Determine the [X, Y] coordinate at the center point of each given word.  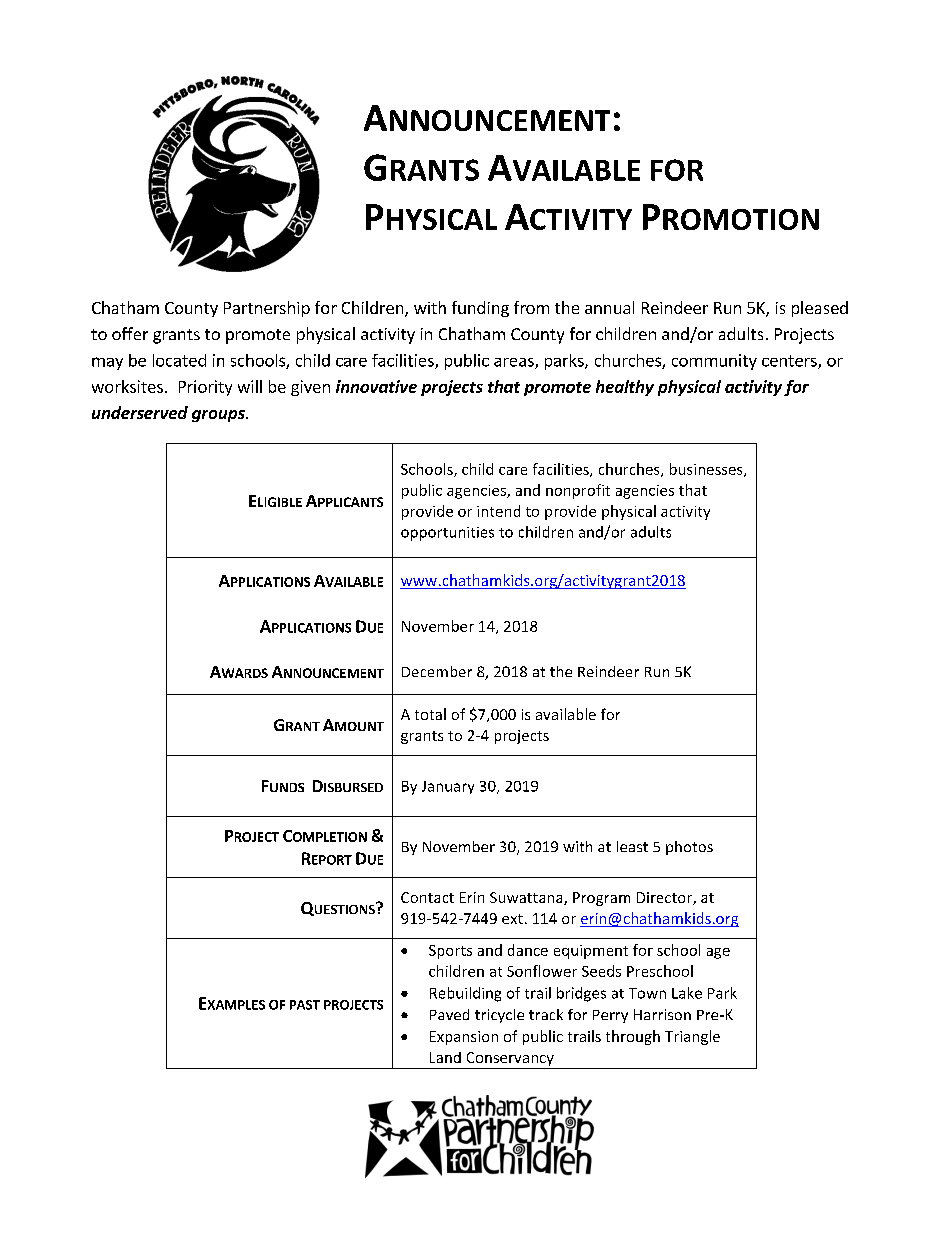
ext [512, 919]
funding [480, 309]
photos [689, 848]
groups [219, 416]
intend [498, 511]
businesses [707, 470]
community [714, 362]
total [430, 714]
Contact [427, 897]
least [632, 846]
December [437, 671]
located [179, 360]
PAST [305, 1005]
